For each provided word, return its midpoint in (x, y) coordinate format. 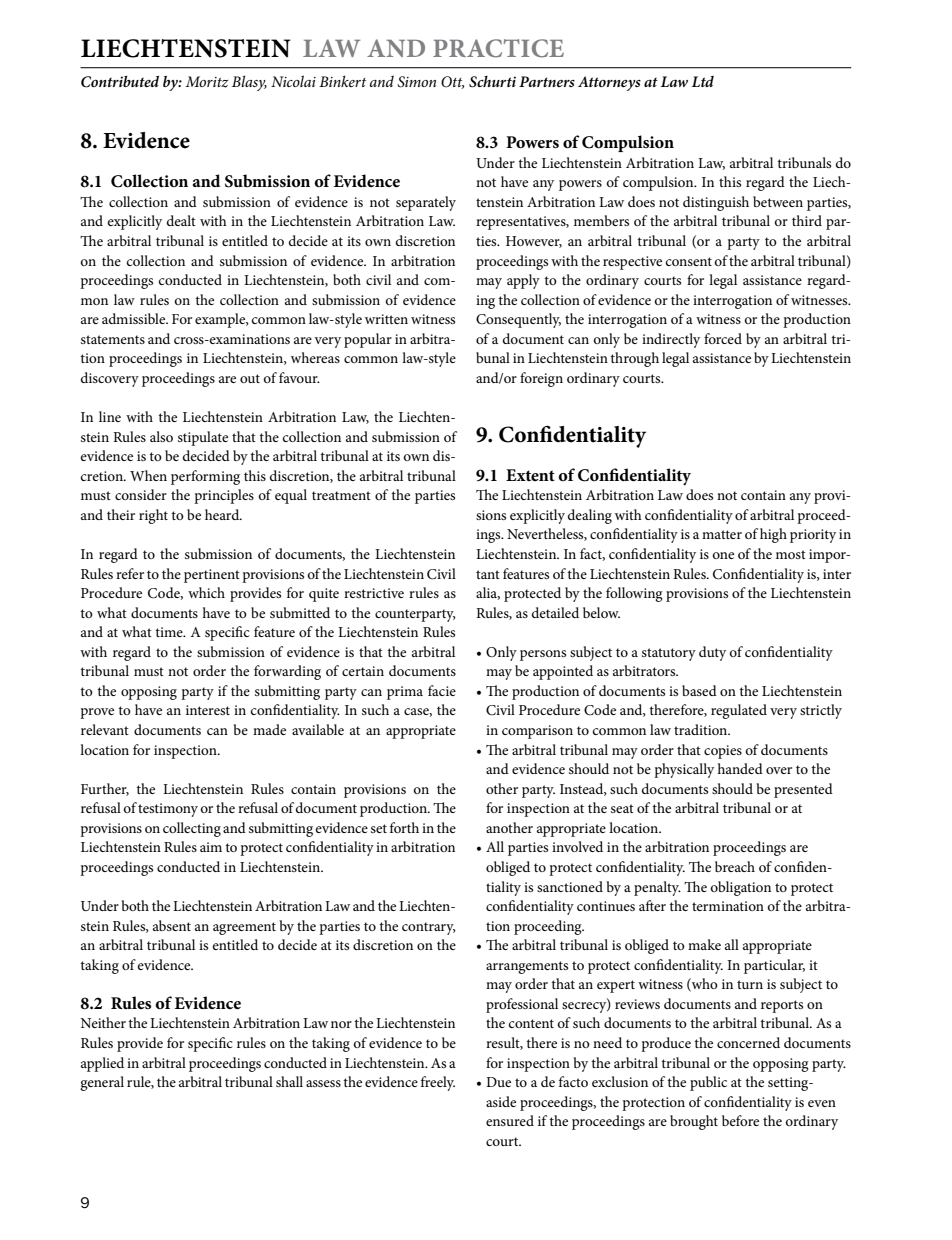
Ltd (703, 81)
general (102, 1083)
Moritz (206, 82)
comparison (537, 732)
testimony (168, 810)
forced (723, 338)
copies (723, 752)
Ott (452, 82)
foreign (541, 379)
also (161, 436)
